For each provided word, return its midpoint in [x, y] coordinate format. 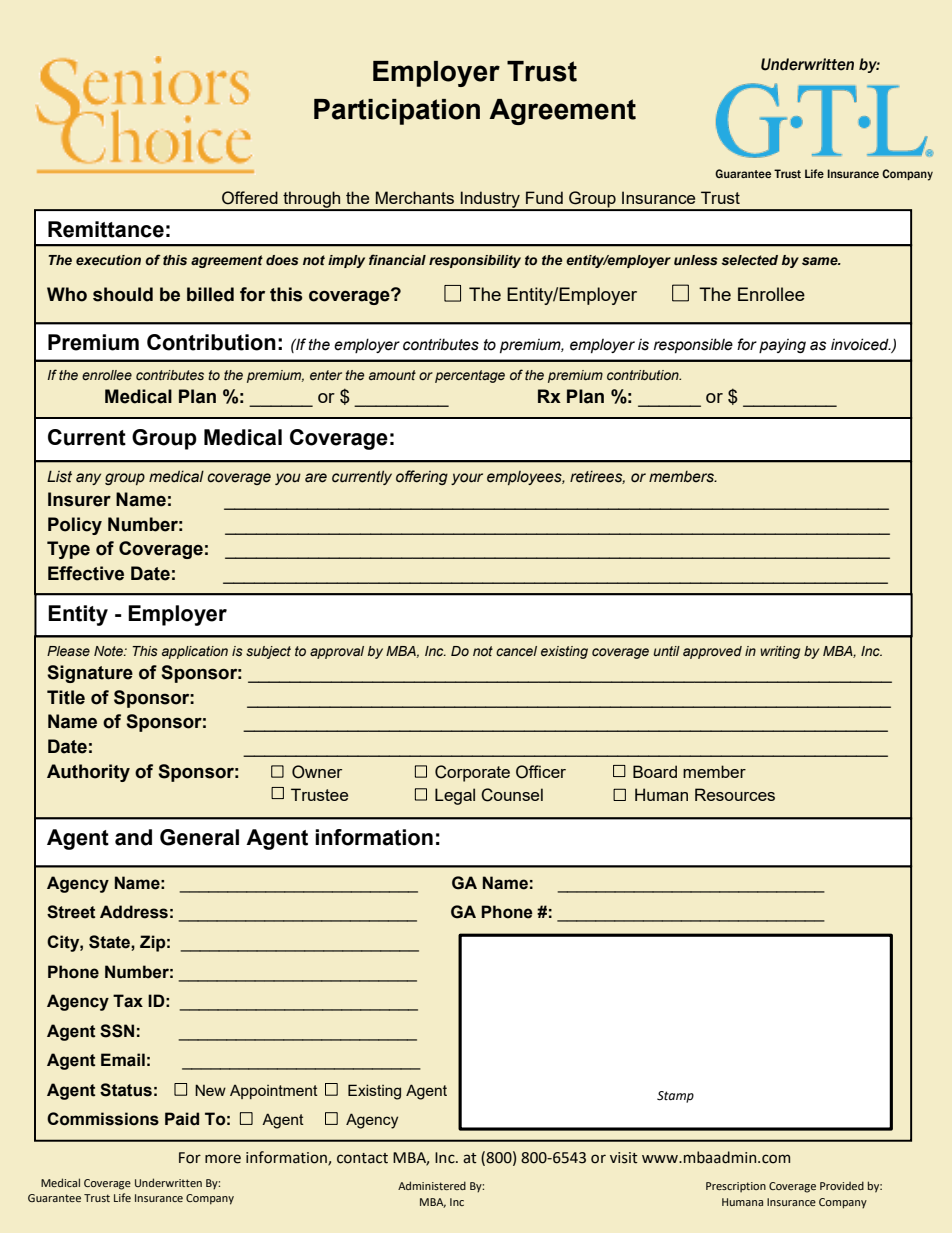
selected [749, 260]
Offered [250, 198]
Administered [432, 1185]
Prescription [736, 1187]
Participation [397, 112]
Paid [182, 1119]
